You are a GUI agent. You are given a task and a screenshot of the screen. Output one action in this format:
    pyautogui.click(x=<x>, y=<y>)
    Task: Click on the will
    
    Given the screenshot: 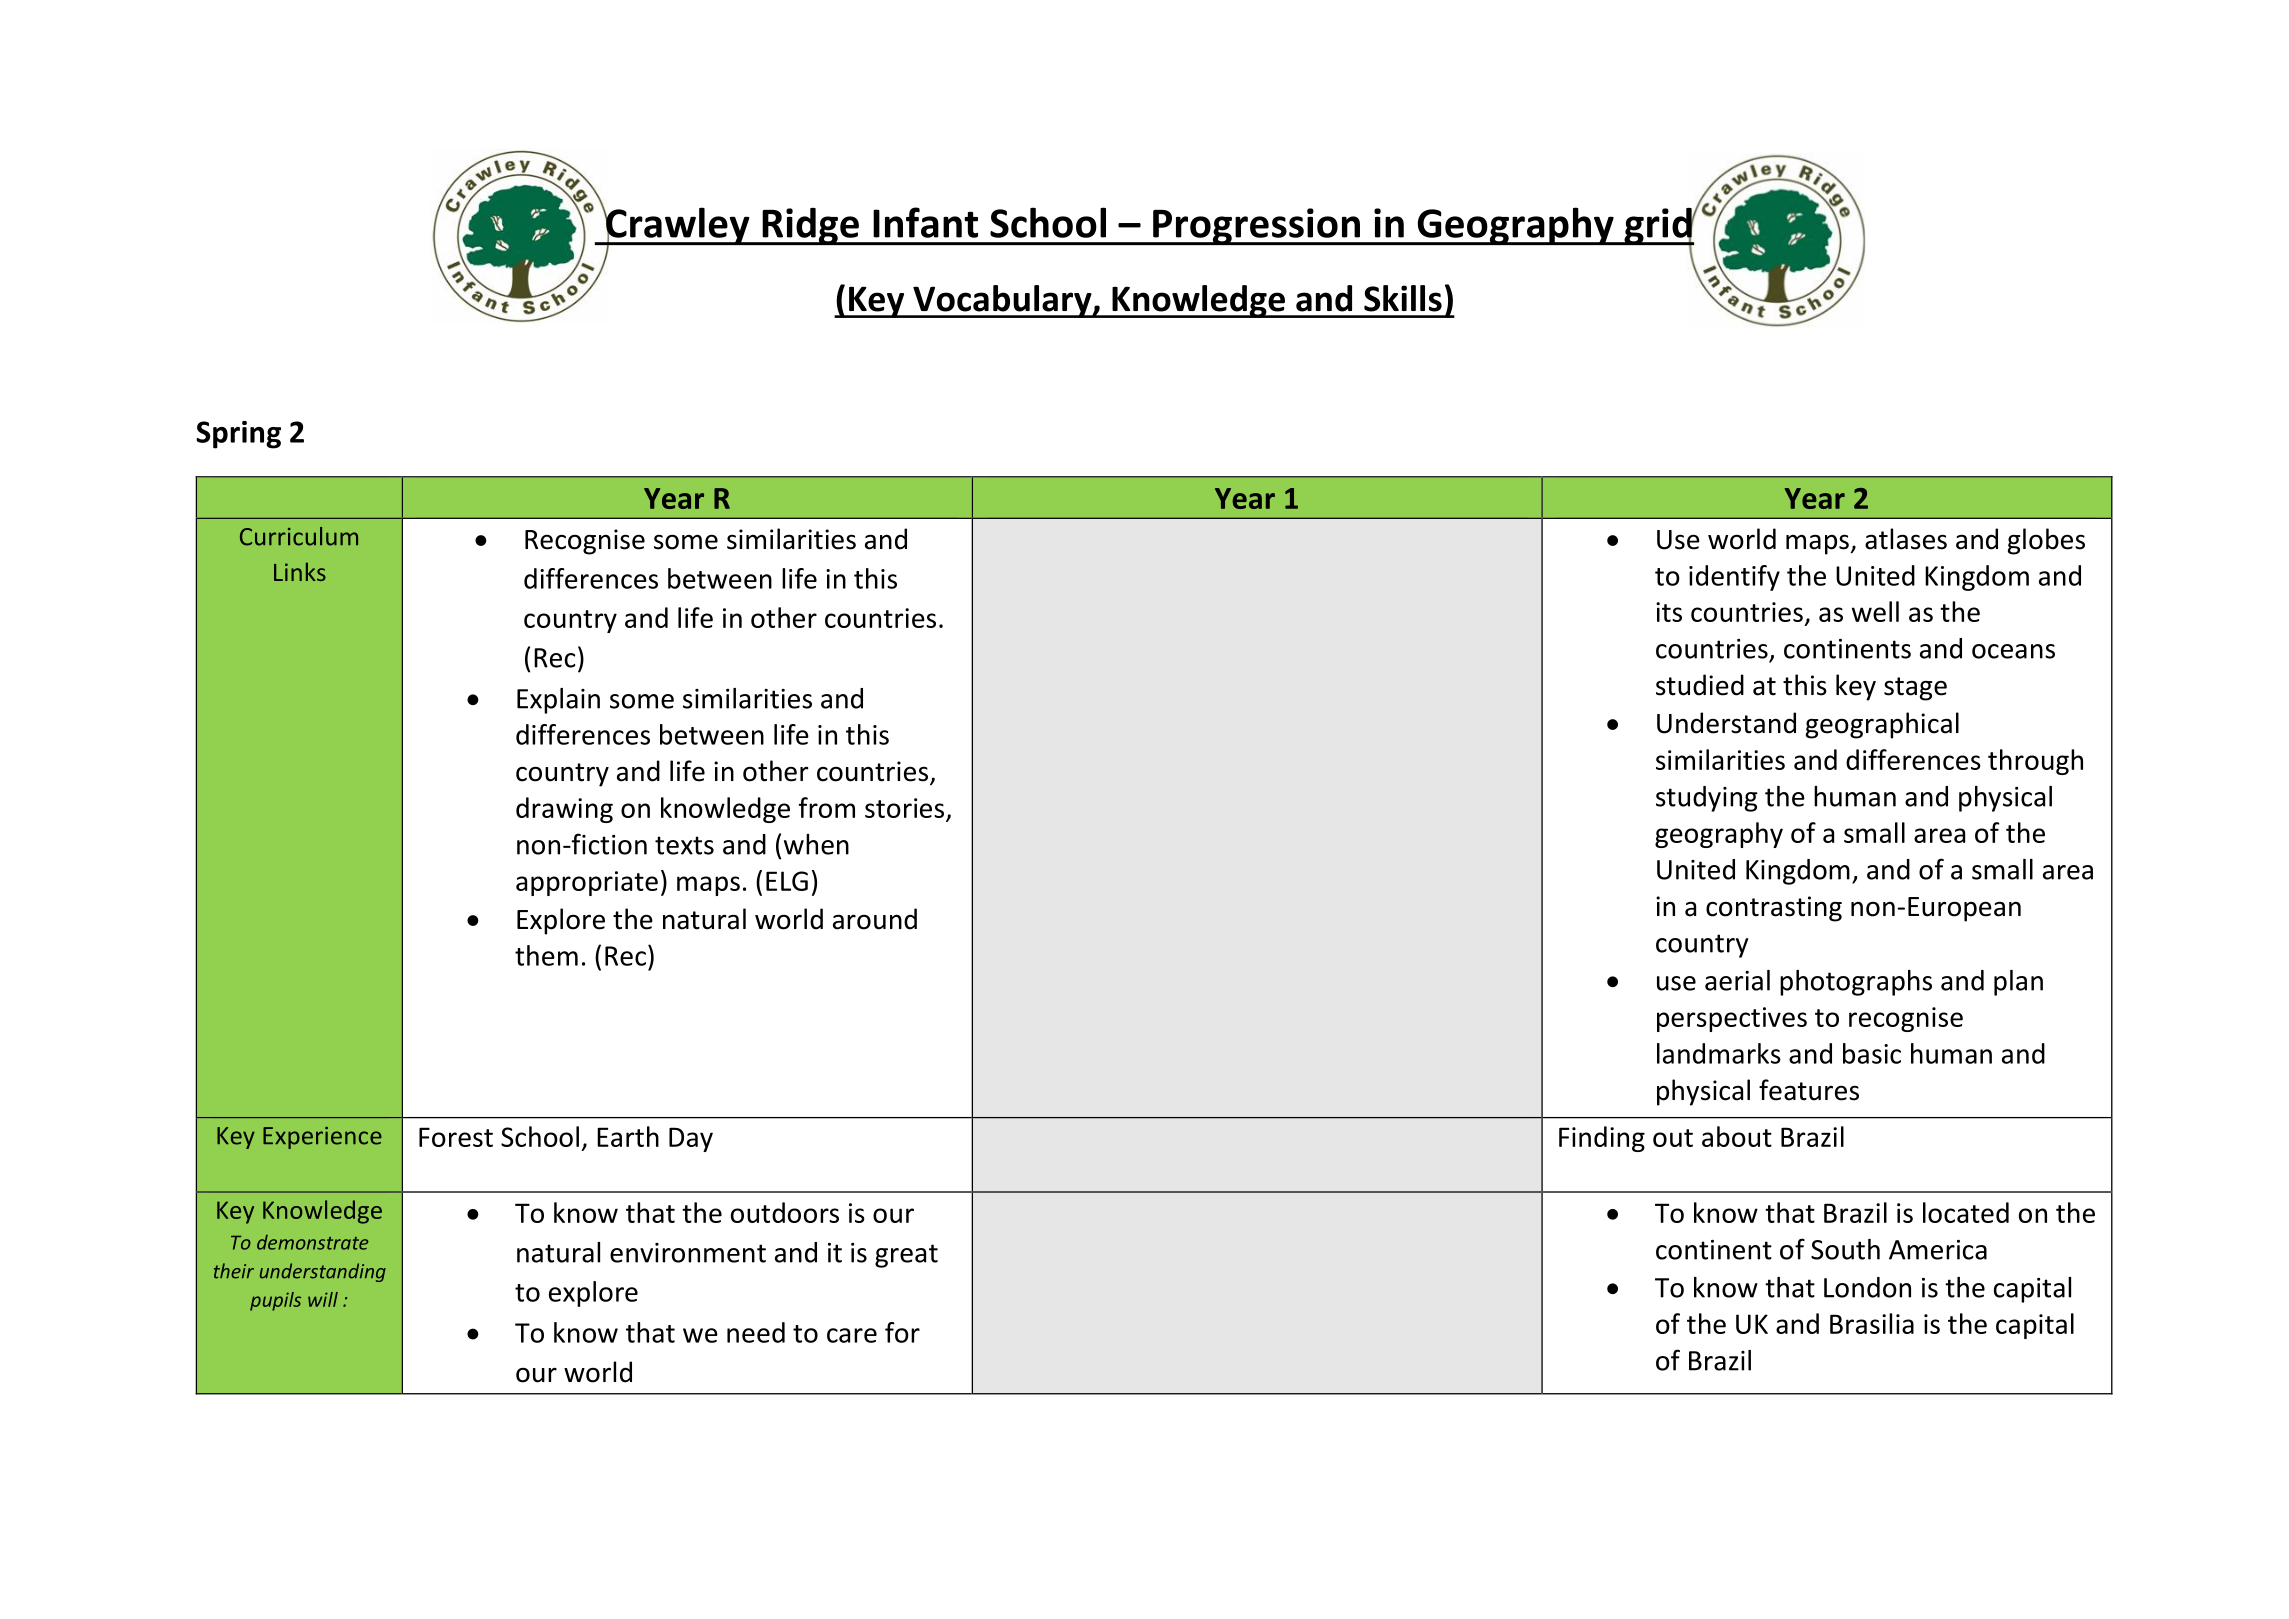 What is the action you would take?
    pyautogui.click(x=323, y=1299)
